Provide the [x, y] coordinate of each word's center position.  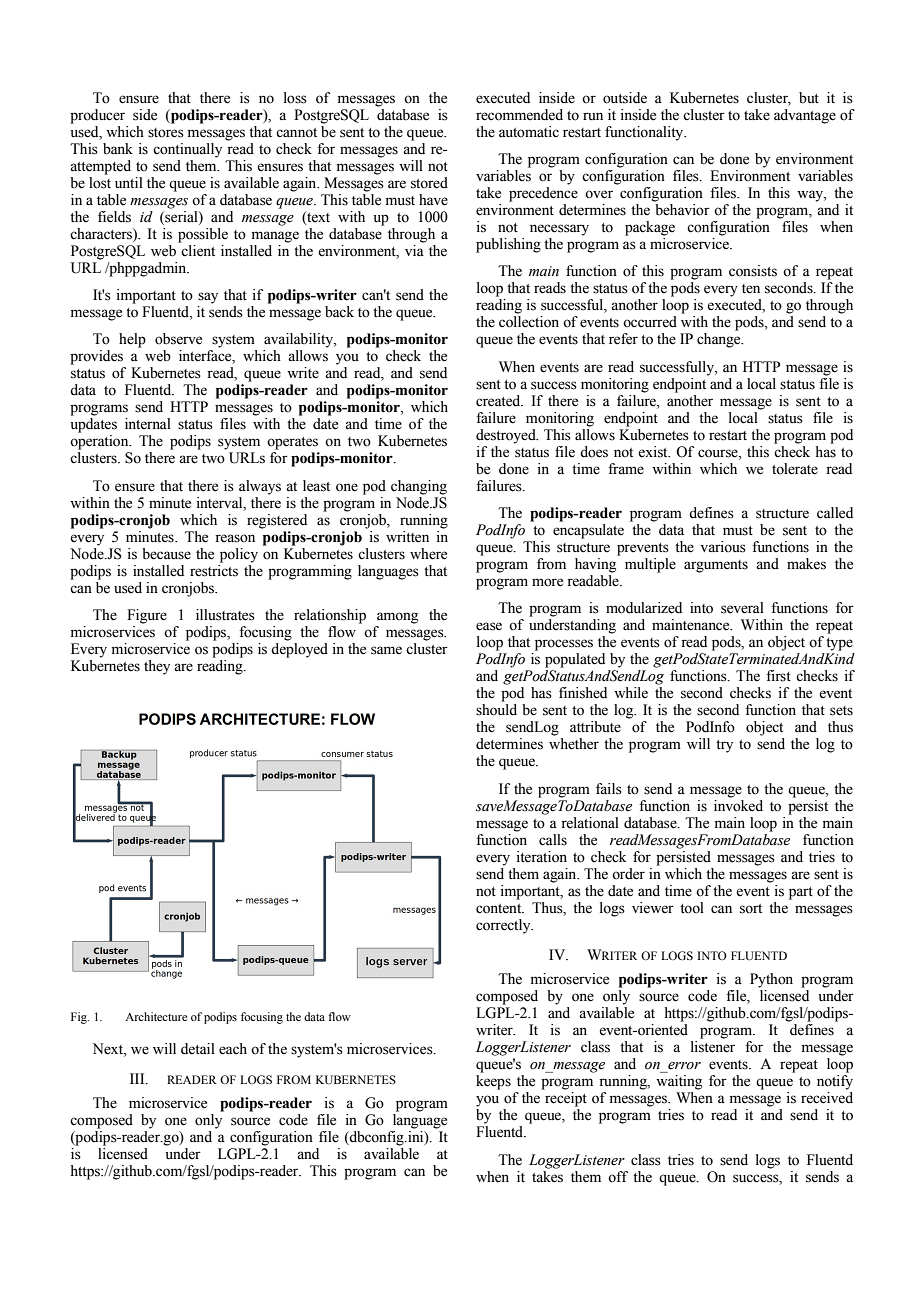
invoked [738, 804]
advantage [805, 116]
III [138, 1078]
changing [419, 487]
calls [553, 840]
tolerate [795, 469]
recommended [519, 115]
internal [148, 424]
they [157, 667]
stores [166, 133]
